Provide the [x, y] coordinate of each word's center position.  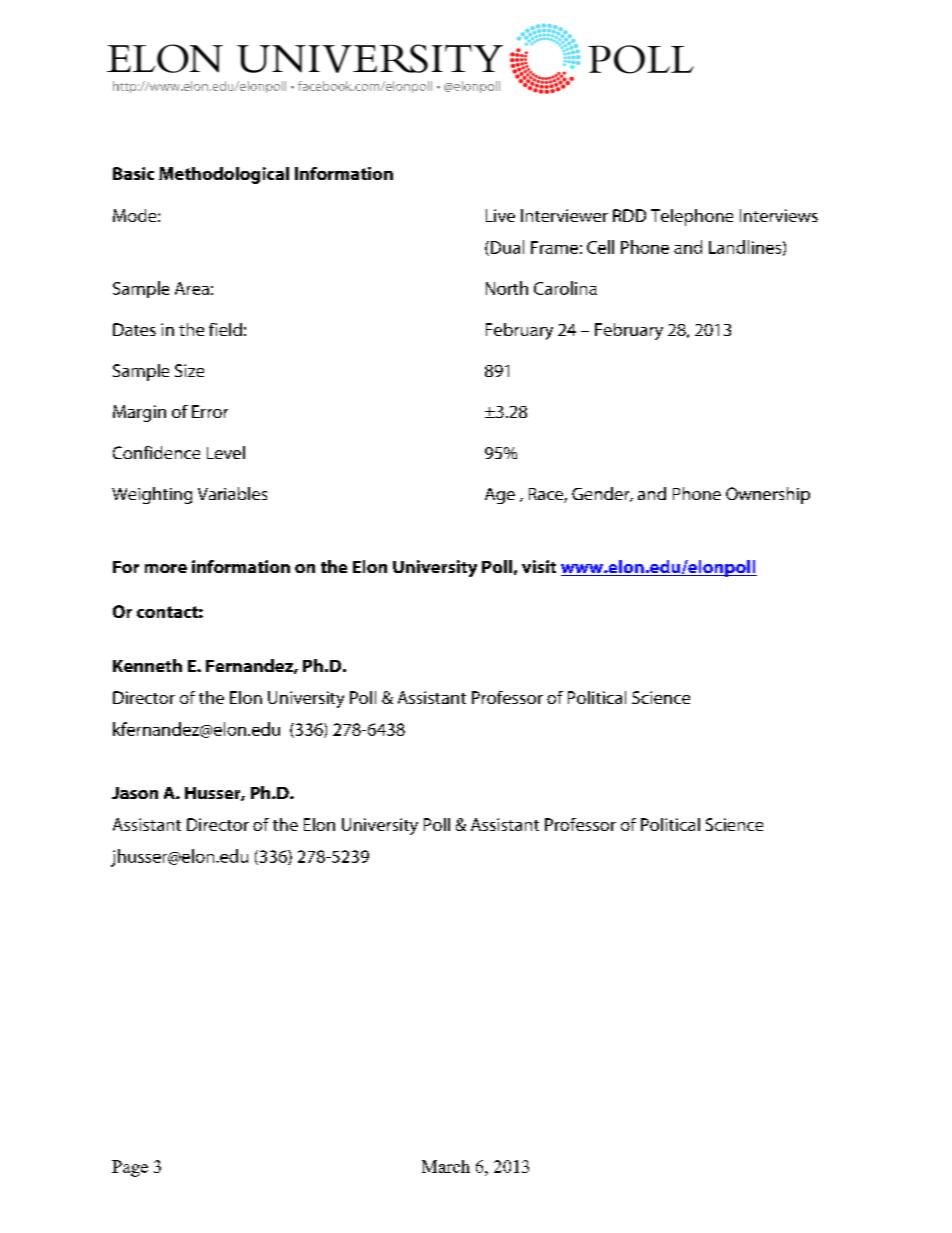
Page [130, 1168]
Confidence [156, 452]
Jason [135, 793]
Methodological [224, 175]
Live [500, 215]
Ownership [768, 495]
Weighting [152, 495]
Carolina [565, 288]
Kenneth [147, 665]
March [446, 1166]
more [166, 568]
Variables [232, 493]
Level [226, 452]
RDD [629, 215]
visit [539, 566]
